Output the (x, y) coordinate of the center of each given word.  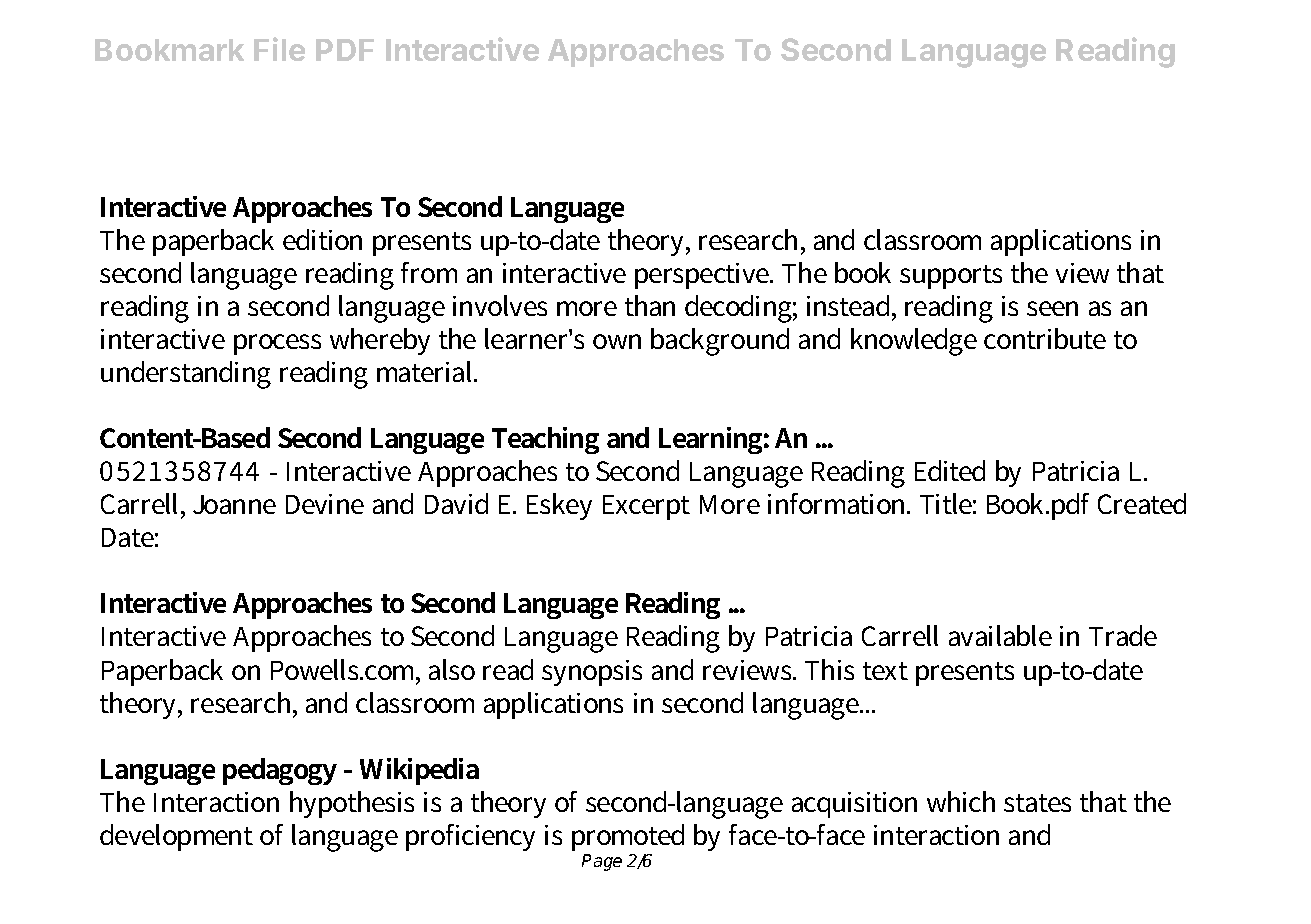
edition (322, 239)
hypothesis (352, 804)
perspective (703, 276)
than (650, 305)
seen (1052, 308)
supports (951, 277)
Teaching (545, 440)
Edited (950, 470)
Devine (325, 504)
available (1000, 635)
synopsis (592, 673)
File (279, 49)
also (452, 669)
